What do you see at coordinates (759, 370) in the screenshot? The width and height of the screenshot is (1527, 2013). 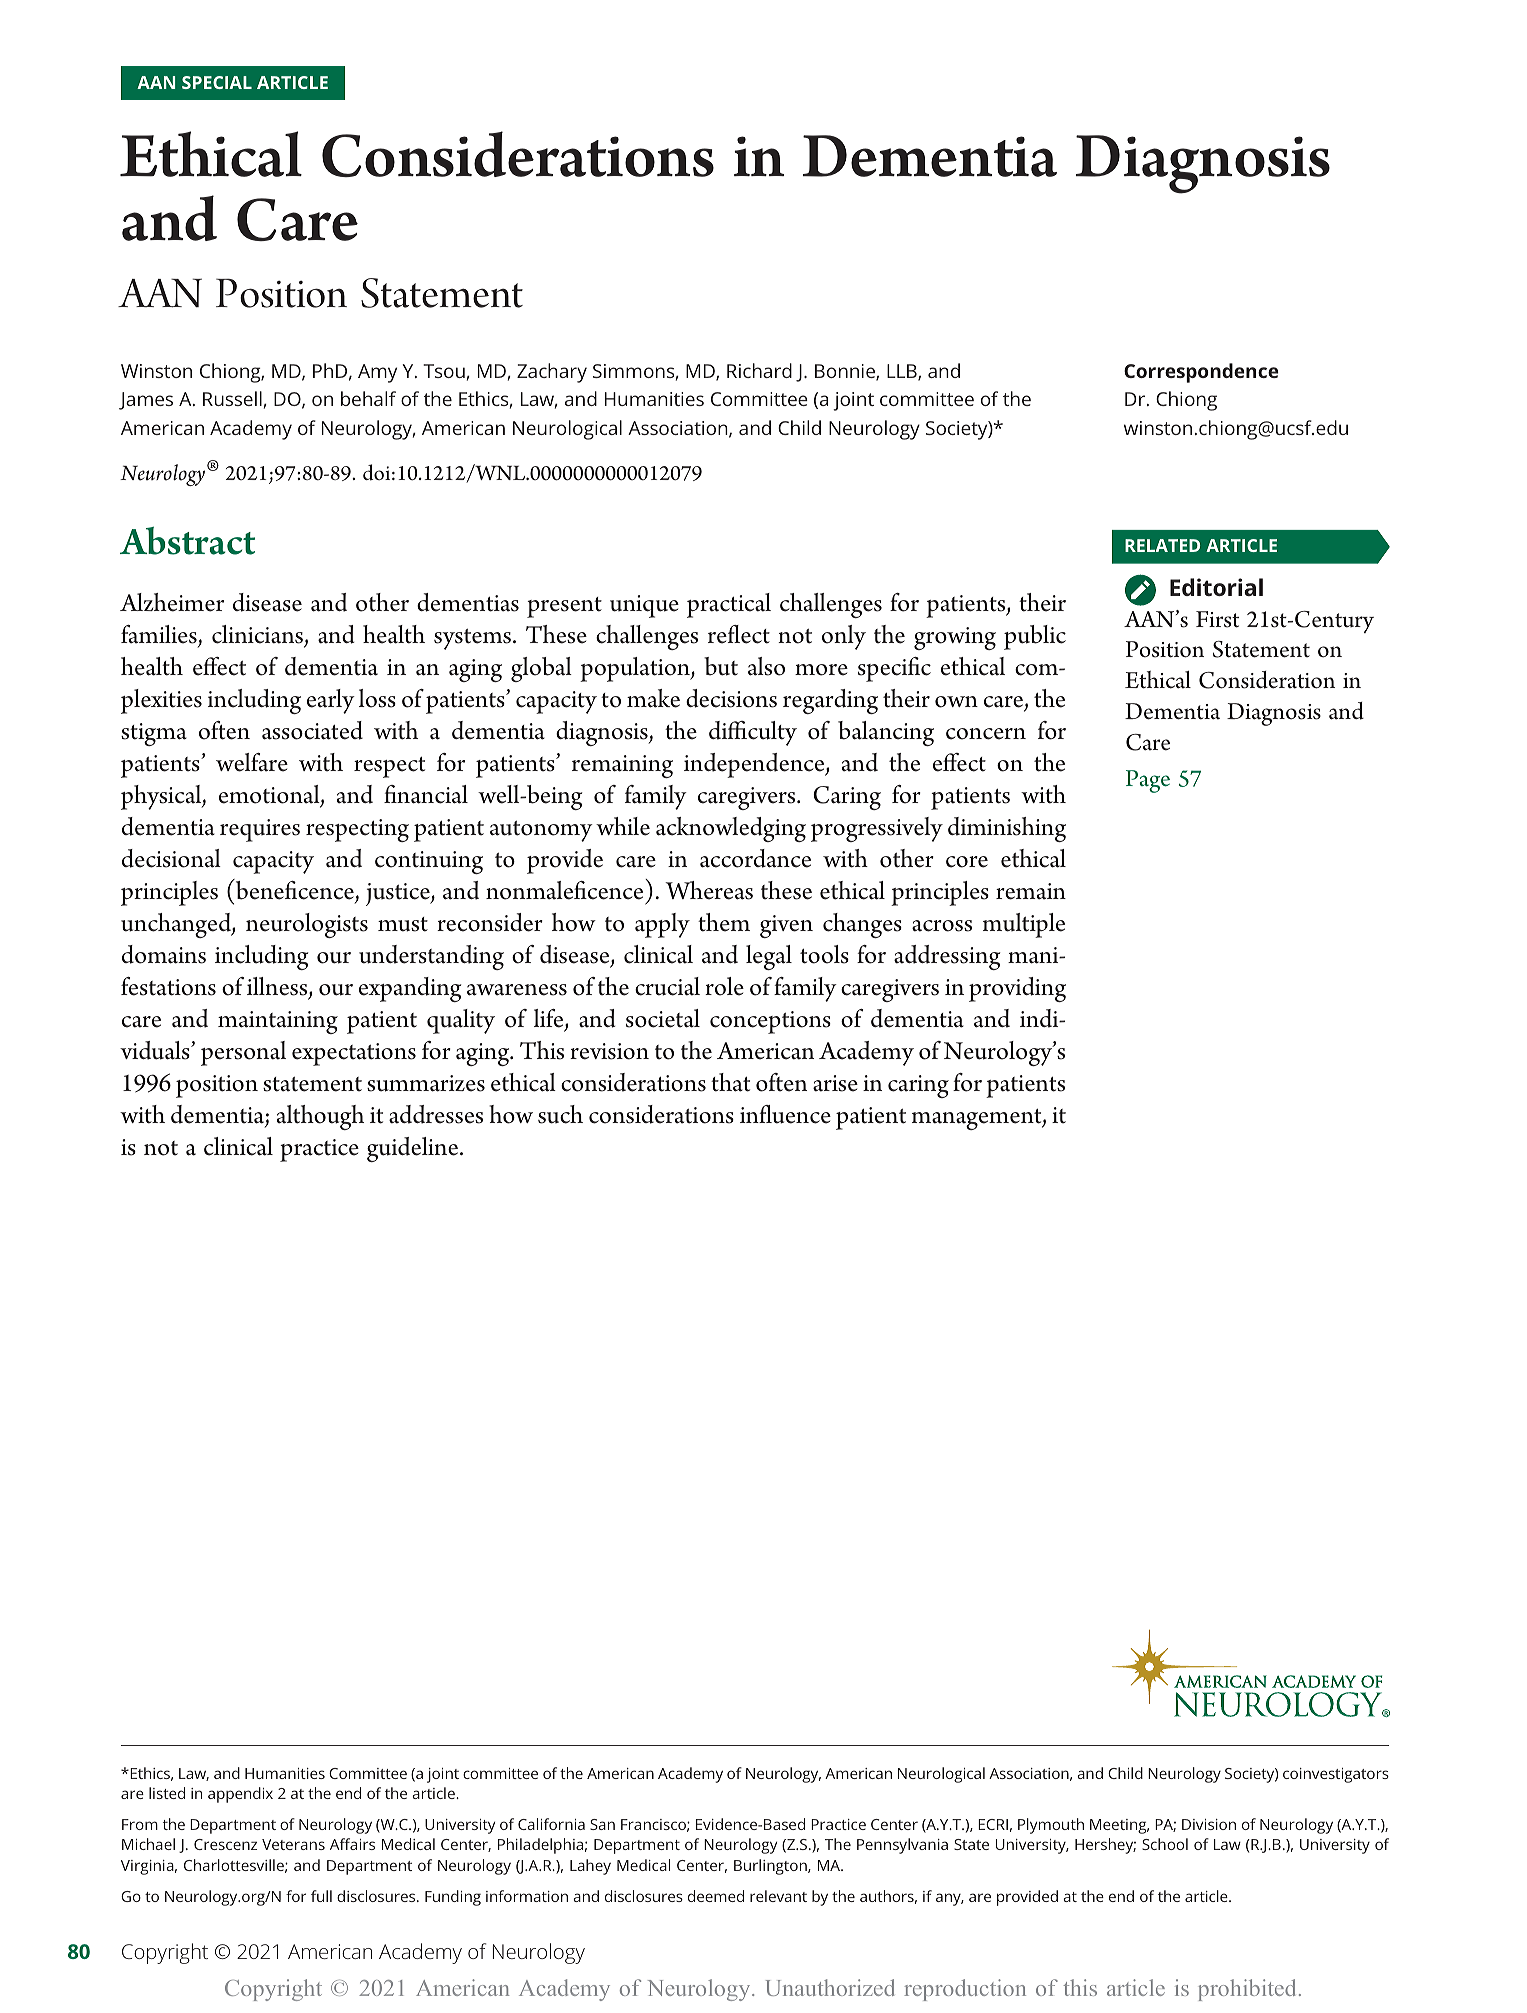 I see `Richard` at bounding box center [759, 370].
